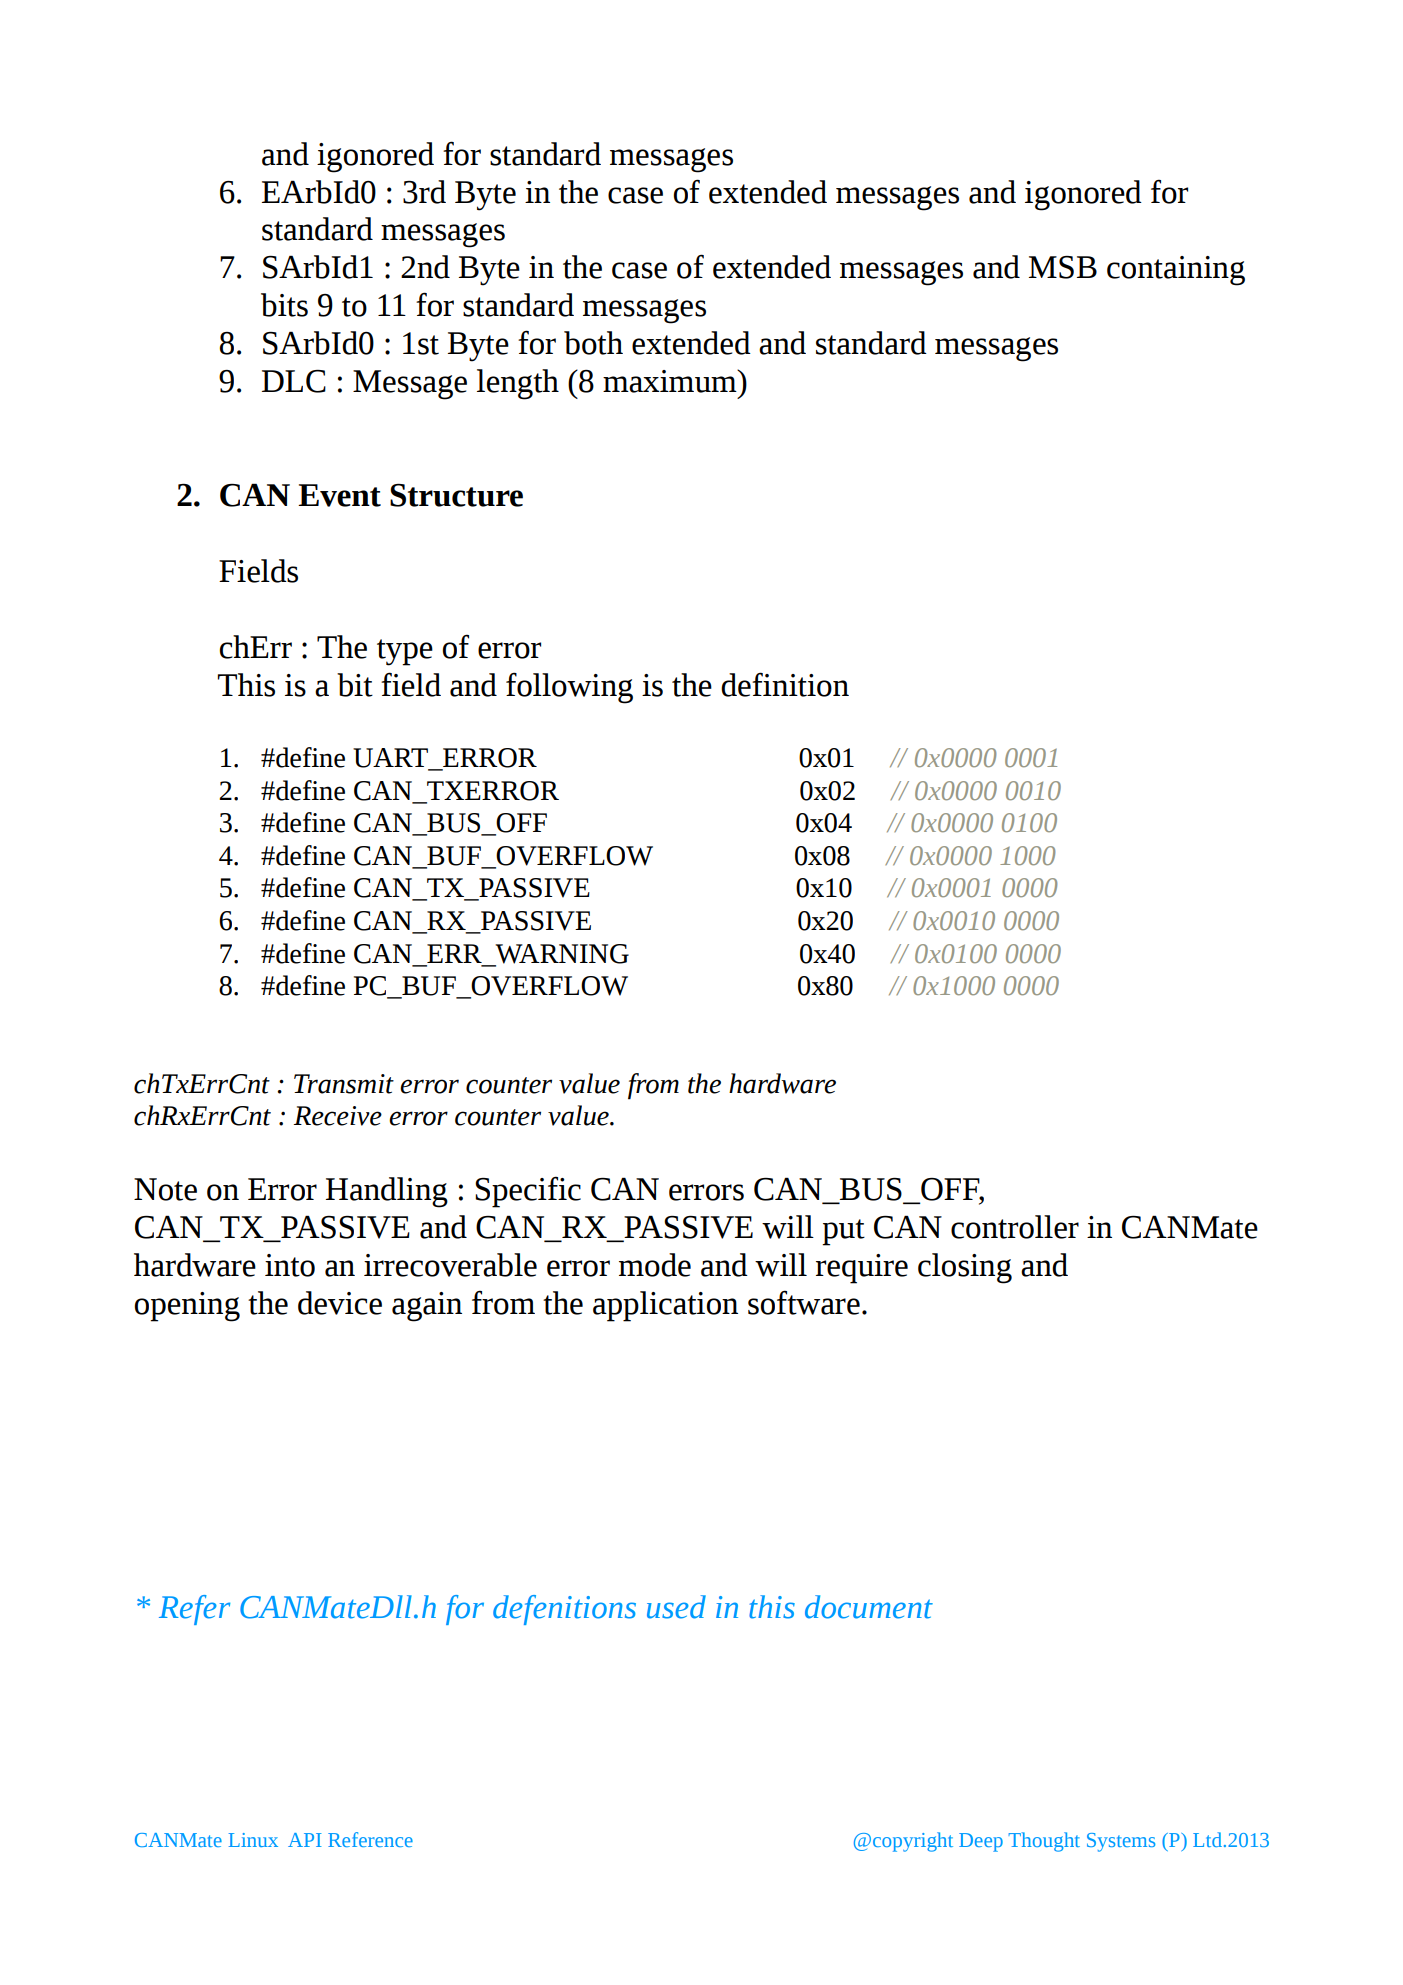 The width and height of the document is (1403, 1985). What do you see at coordinates (305, 1840) in the document?
I see `API` at bounding box center [305, 1840].
